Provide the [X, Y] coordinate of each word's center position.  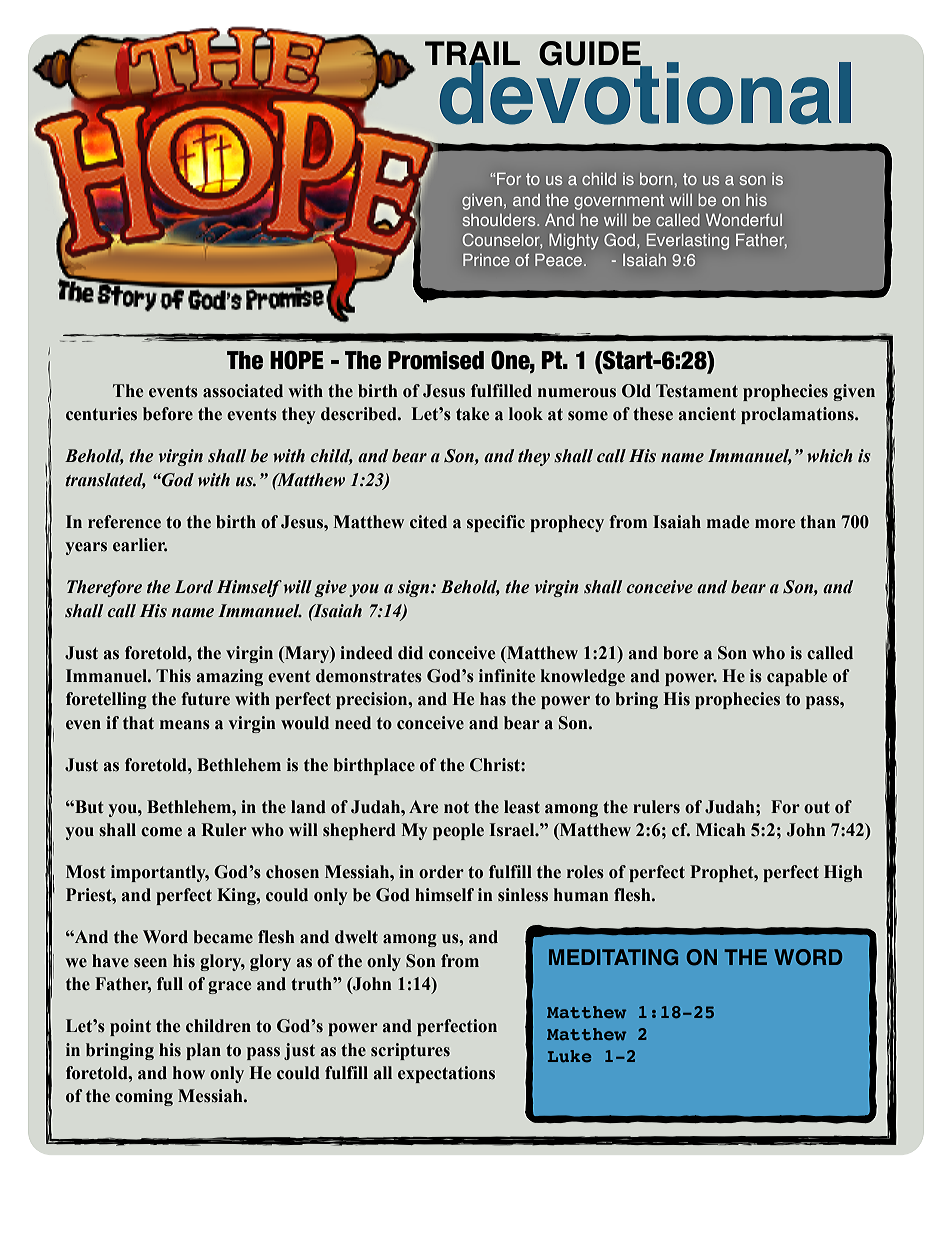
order [441, 872]
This [173, 676]
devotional [644, 92]
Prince [486, 259]
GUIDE [591, 54]
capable [797, 677]
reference [124, 522]
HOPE [297, 360]
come [161, 832]
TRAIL [472, 54]
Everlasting [688, 241]
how [189, 1073]
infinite [507, 676]
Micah [721, 830]
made [728, 522]
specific [496, 523]
